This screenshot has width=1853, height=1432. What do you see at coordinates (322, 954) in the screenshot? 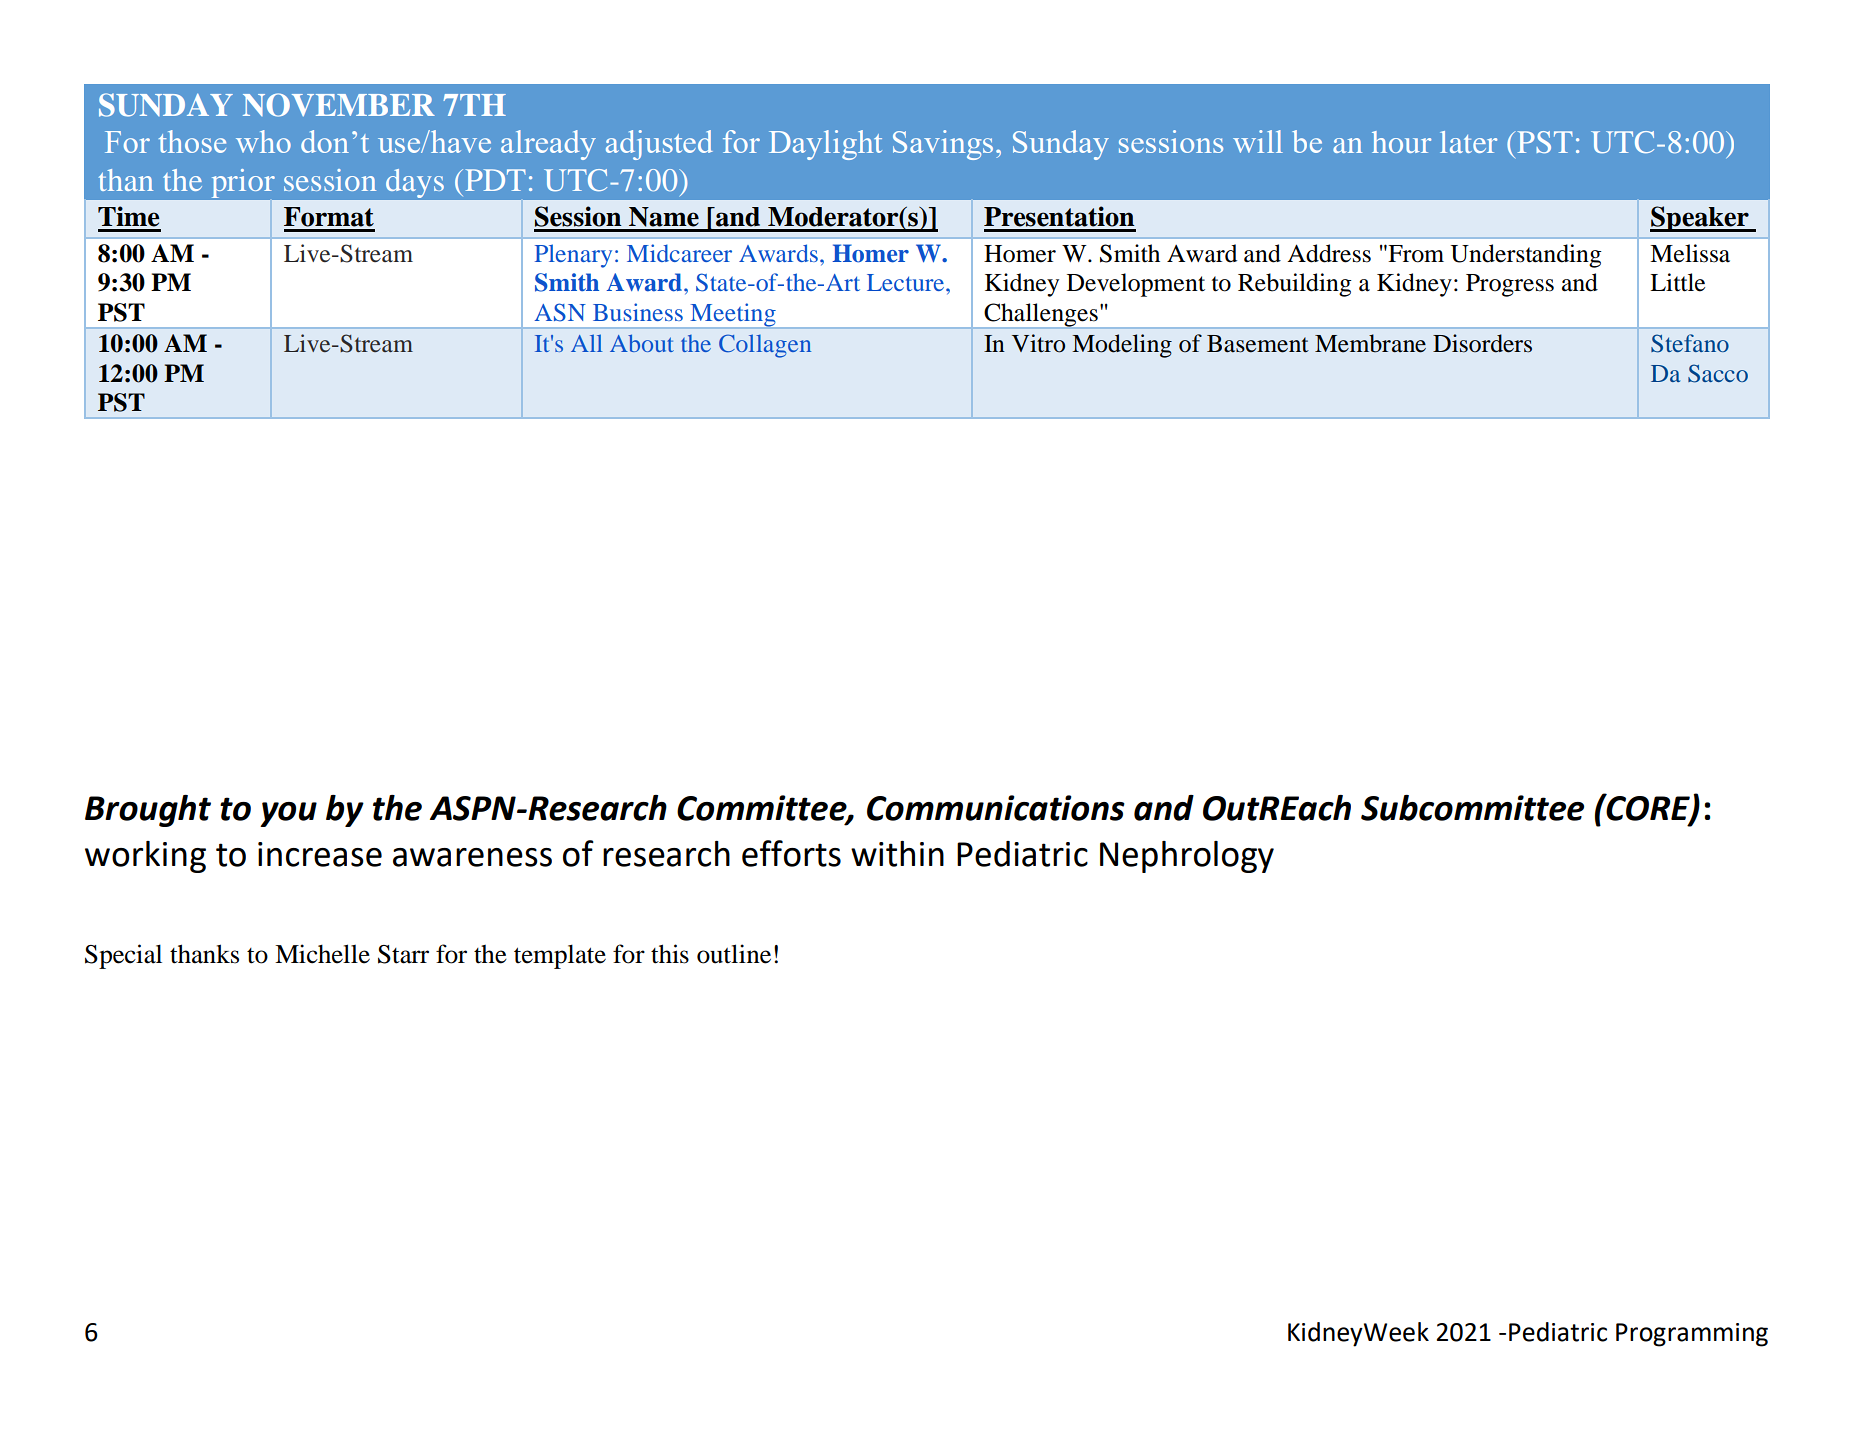
I see `Michelle` at bounding box center [322, 954].
